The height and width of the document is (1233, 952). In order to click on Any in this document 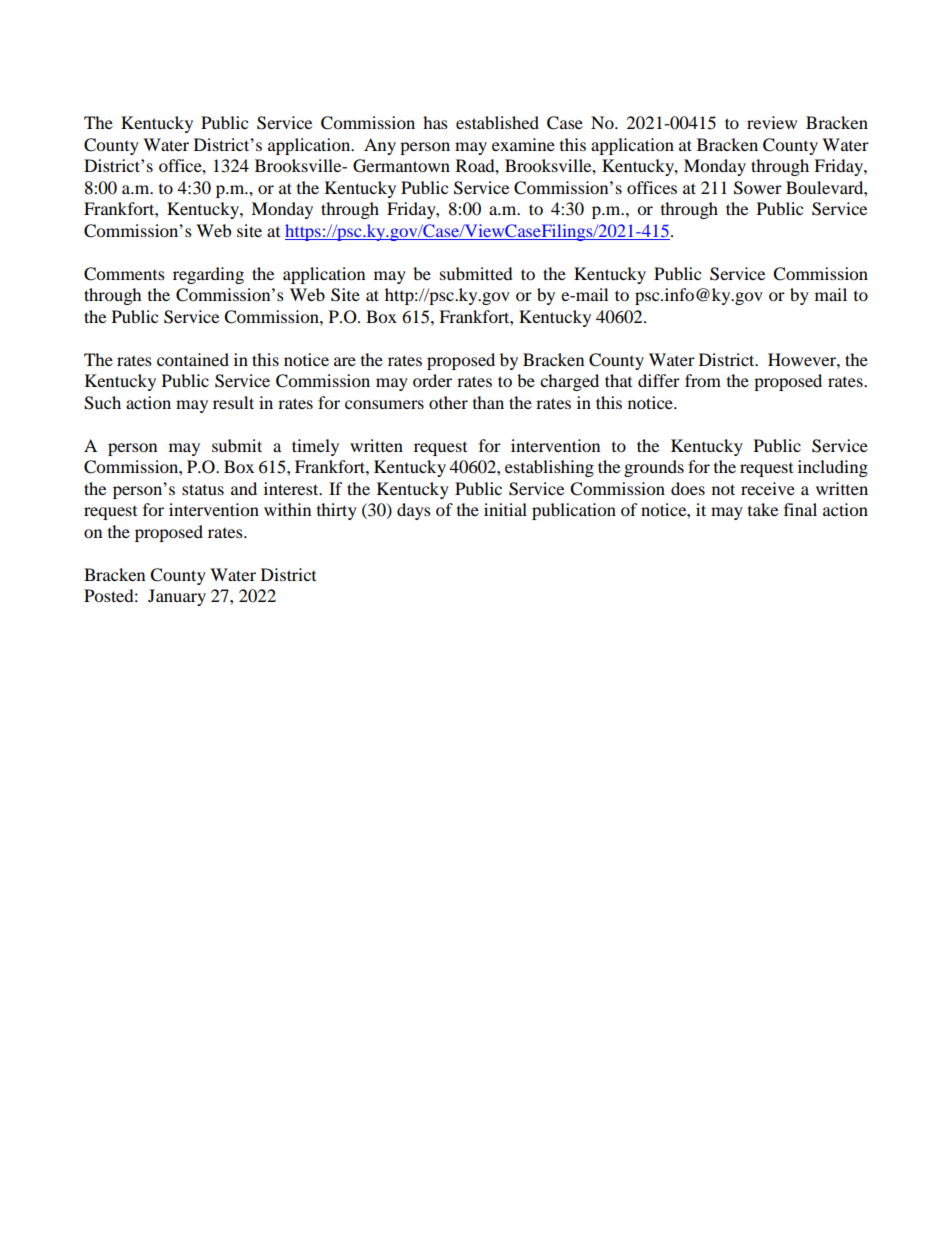, I will do `click(380, 146)`.
